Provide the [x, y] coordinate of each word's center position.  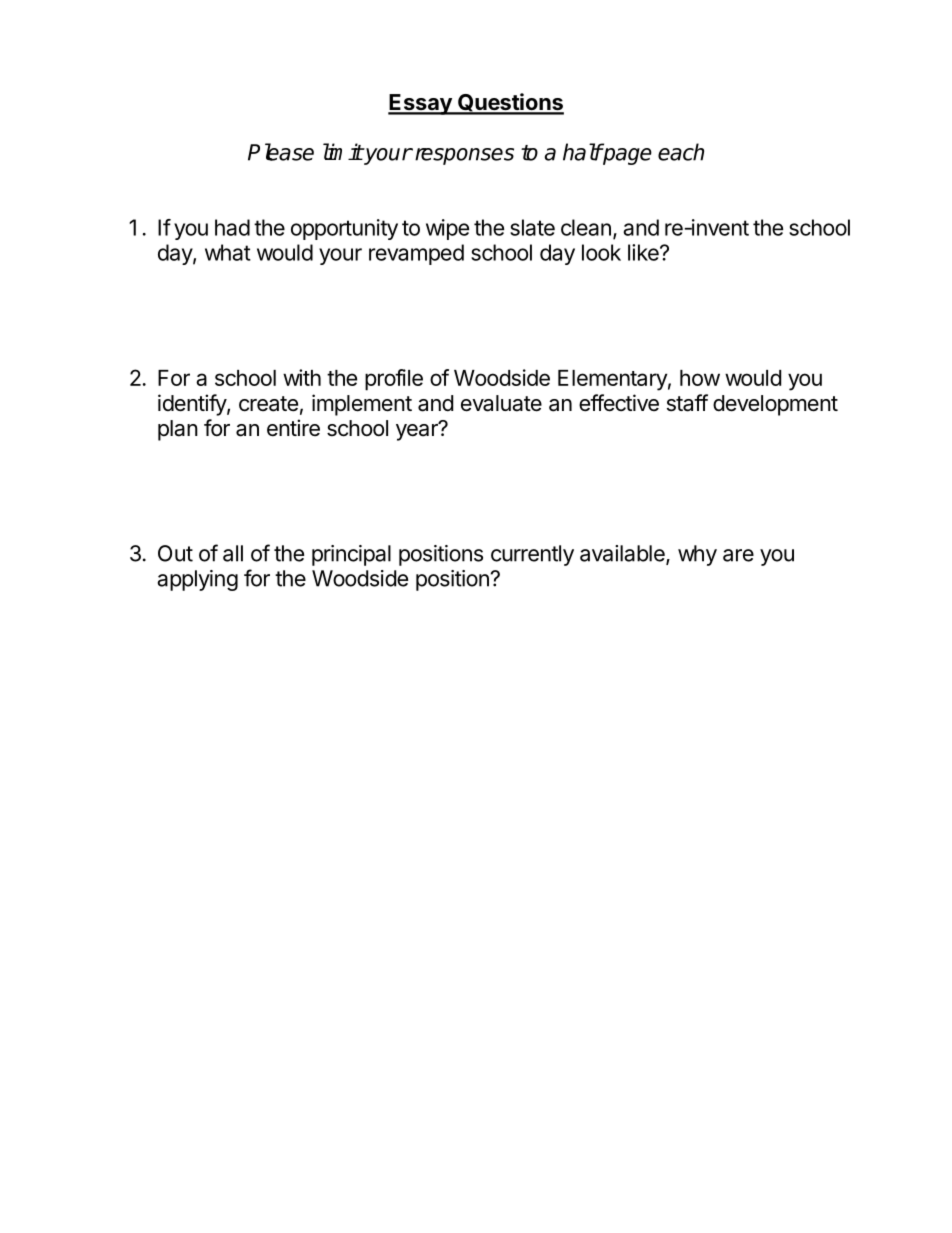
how [700, 378]
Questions [510, 103]
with [302, 377]
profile [394, 380]
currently [532, 555]
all [233, 553]
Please [281, 152]
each [681, 152]
